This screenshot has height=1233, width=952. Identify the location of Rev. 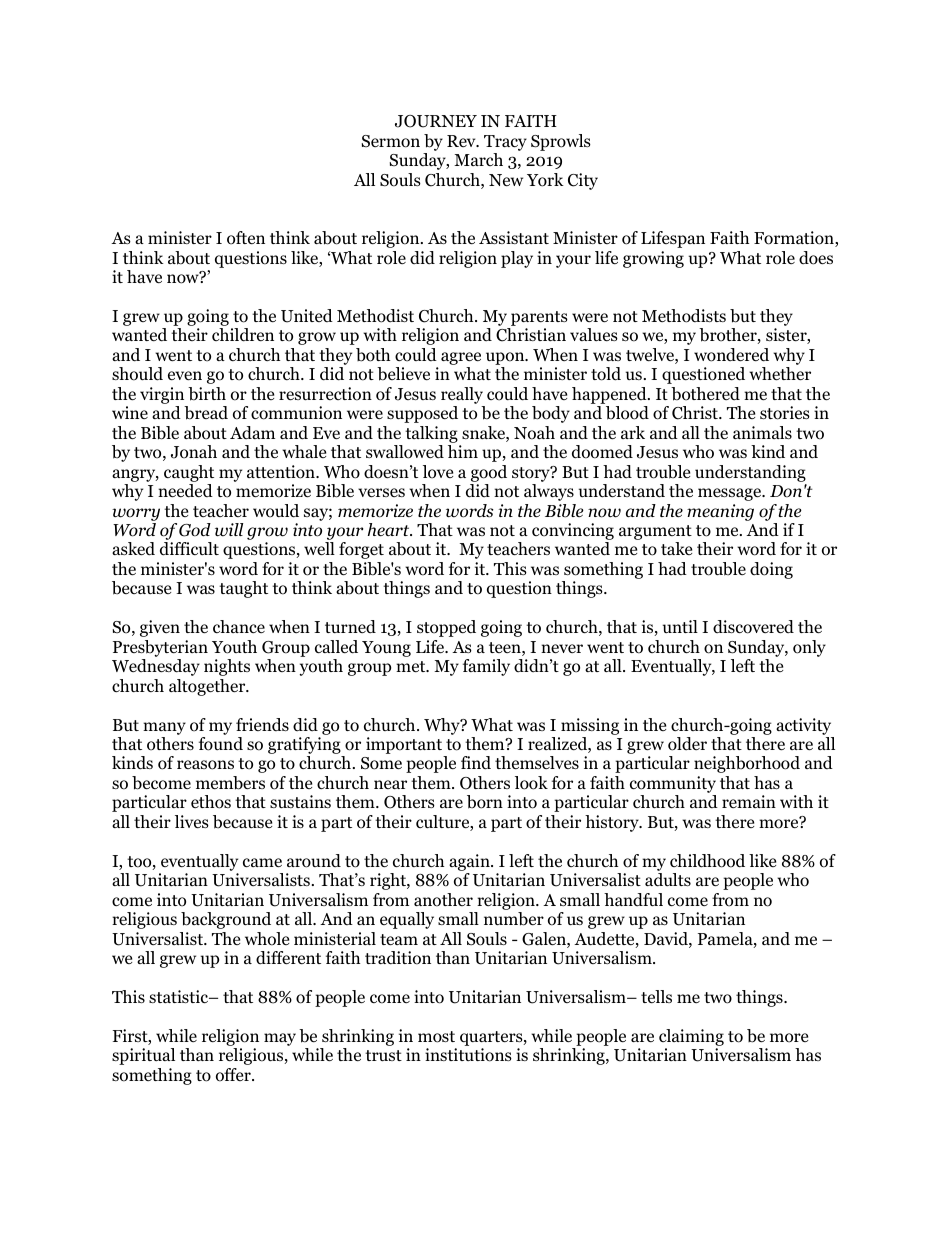
(462, 141).
